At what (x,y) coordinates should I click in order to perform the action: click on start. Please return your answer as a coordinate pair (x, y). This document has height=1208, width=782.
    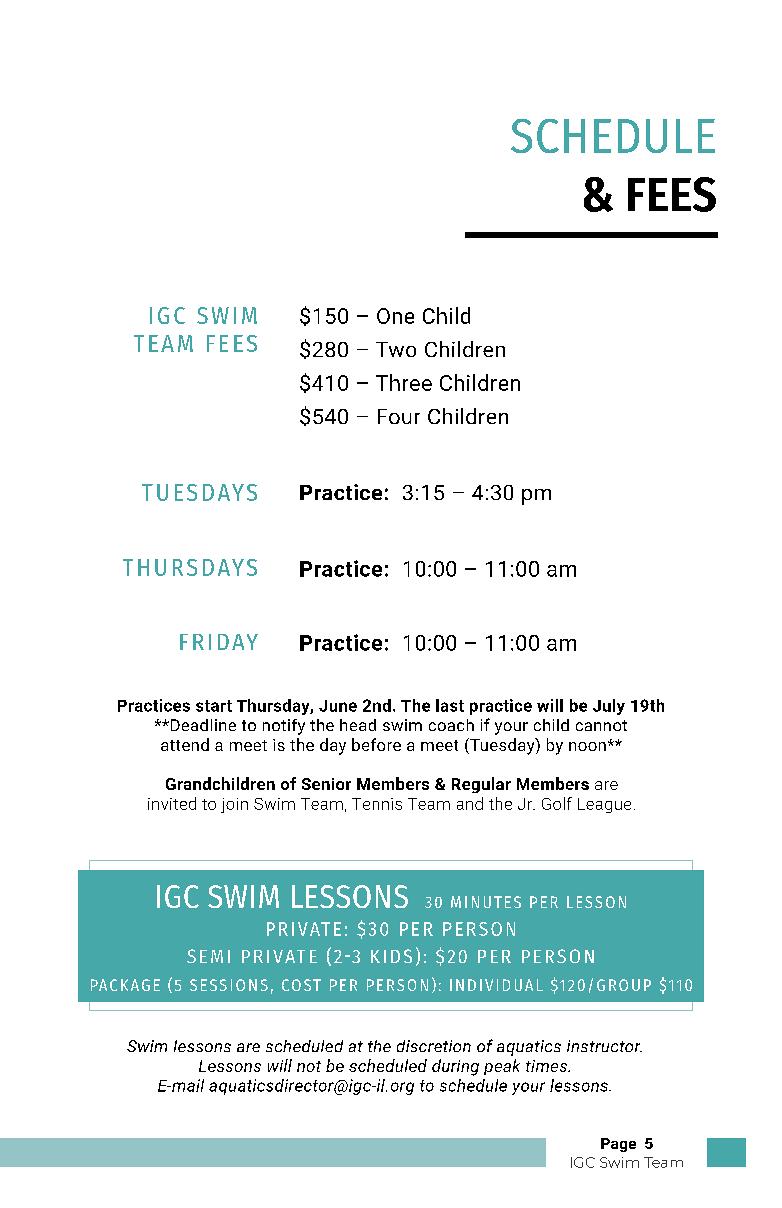
    Looking at the image, I should click on (214, 706).
